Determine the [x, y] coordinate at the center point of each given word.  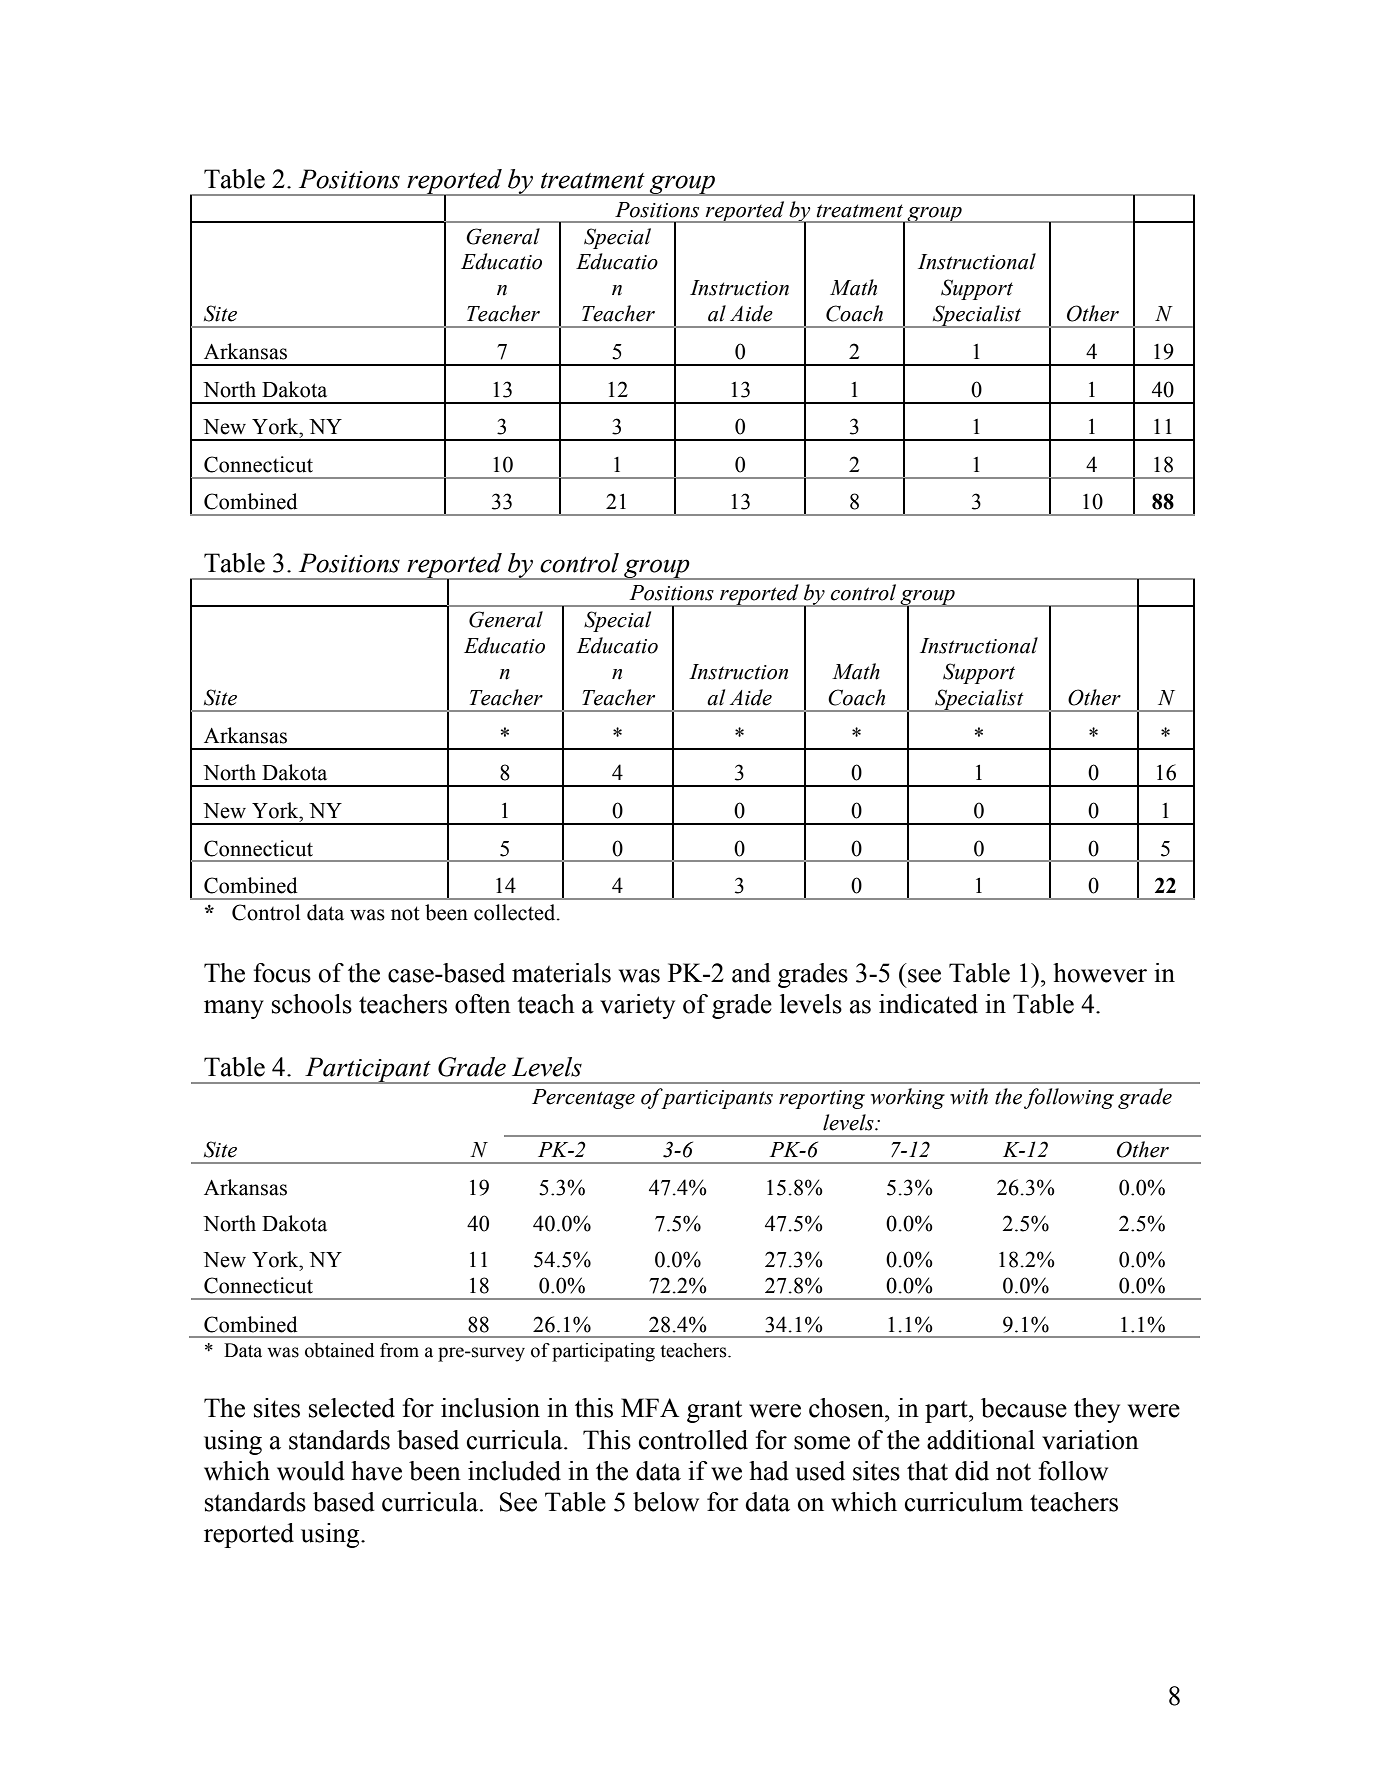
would [311, 1471]
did [972, 1471]
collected [516, 912]
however [1100, 973]
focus [282, 973]
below [666, 1502]
